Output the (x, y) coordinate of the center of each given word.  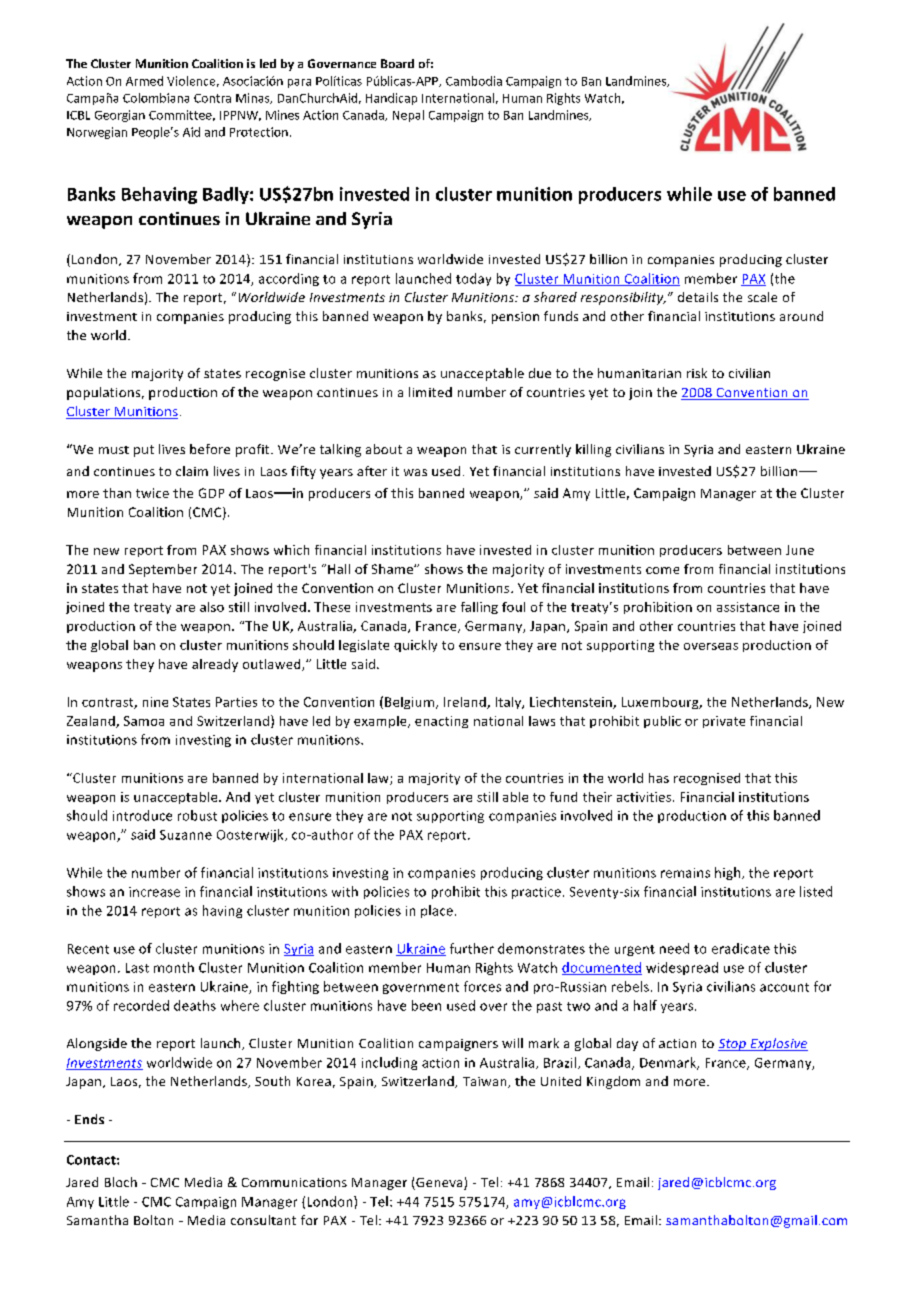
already (215, 665)
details (698, 297)
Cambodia (474, 81)
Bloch (121, 1182)
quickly (415, 646)
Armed (144, 81)
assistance (748, 607)
